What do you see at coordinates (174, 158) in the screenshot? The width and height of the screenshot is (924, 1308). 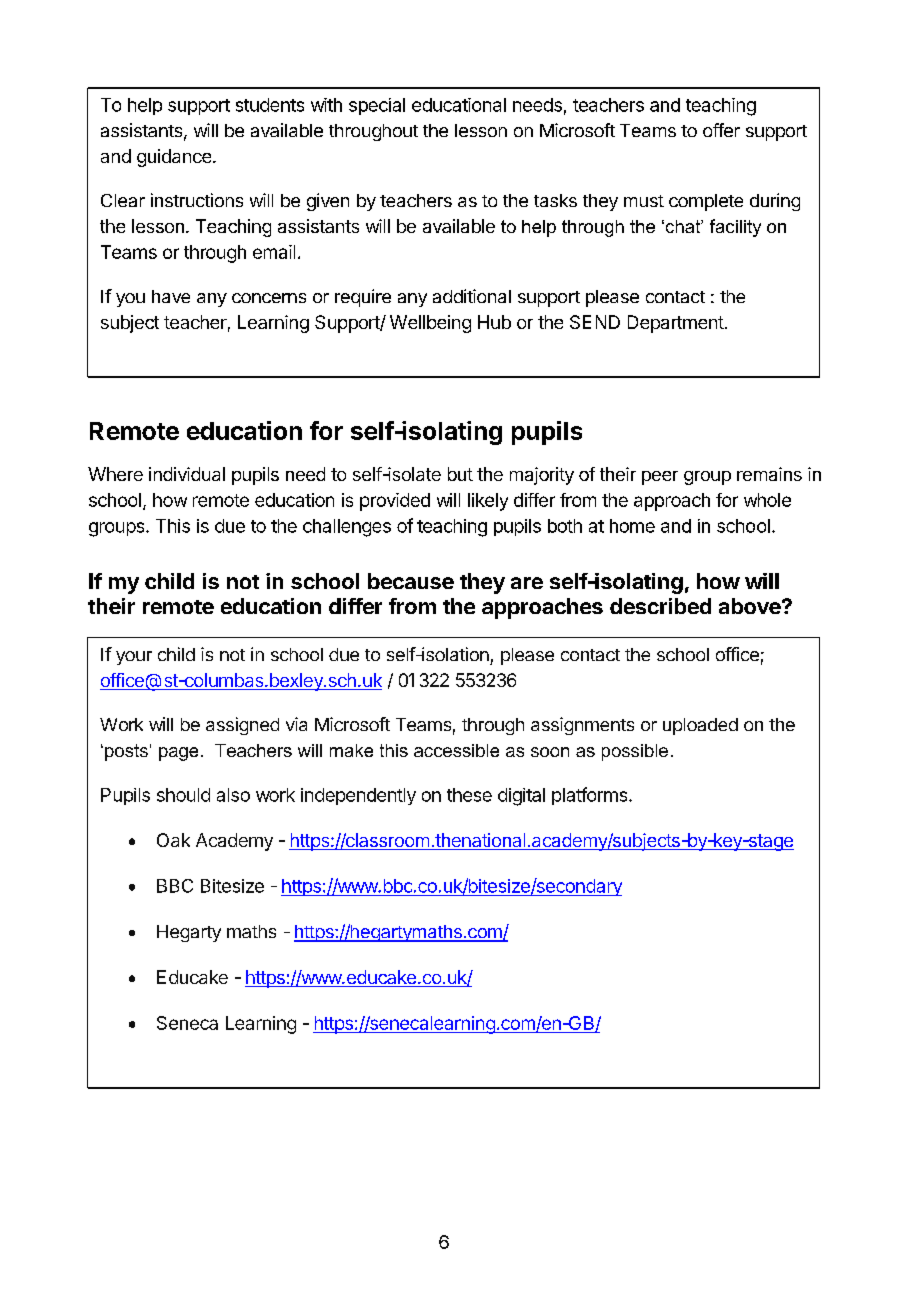 I see `guidance` at bounding box center [174, 158].
